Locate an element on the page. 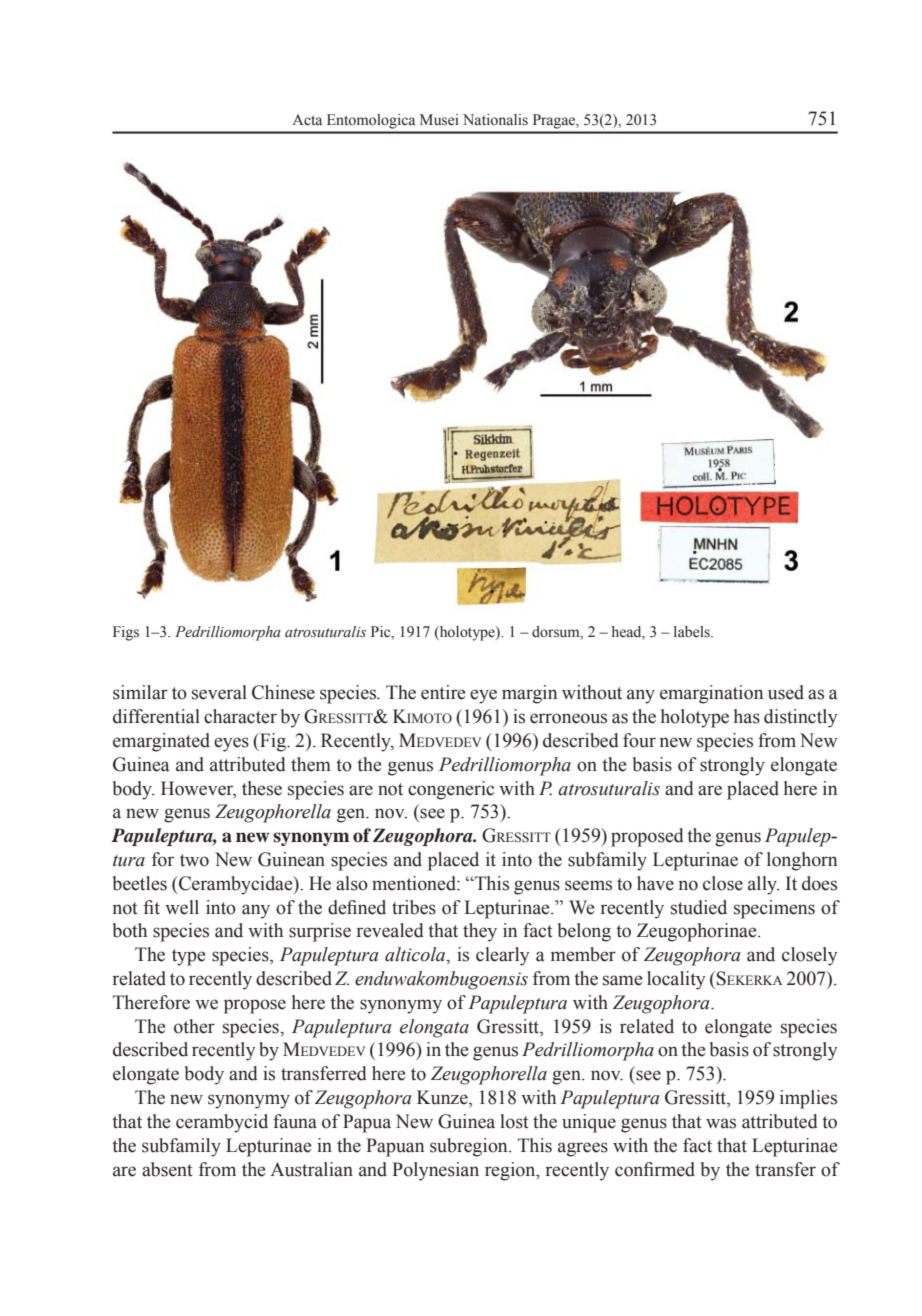  Nationalis is located at coordinates (495, 120).
